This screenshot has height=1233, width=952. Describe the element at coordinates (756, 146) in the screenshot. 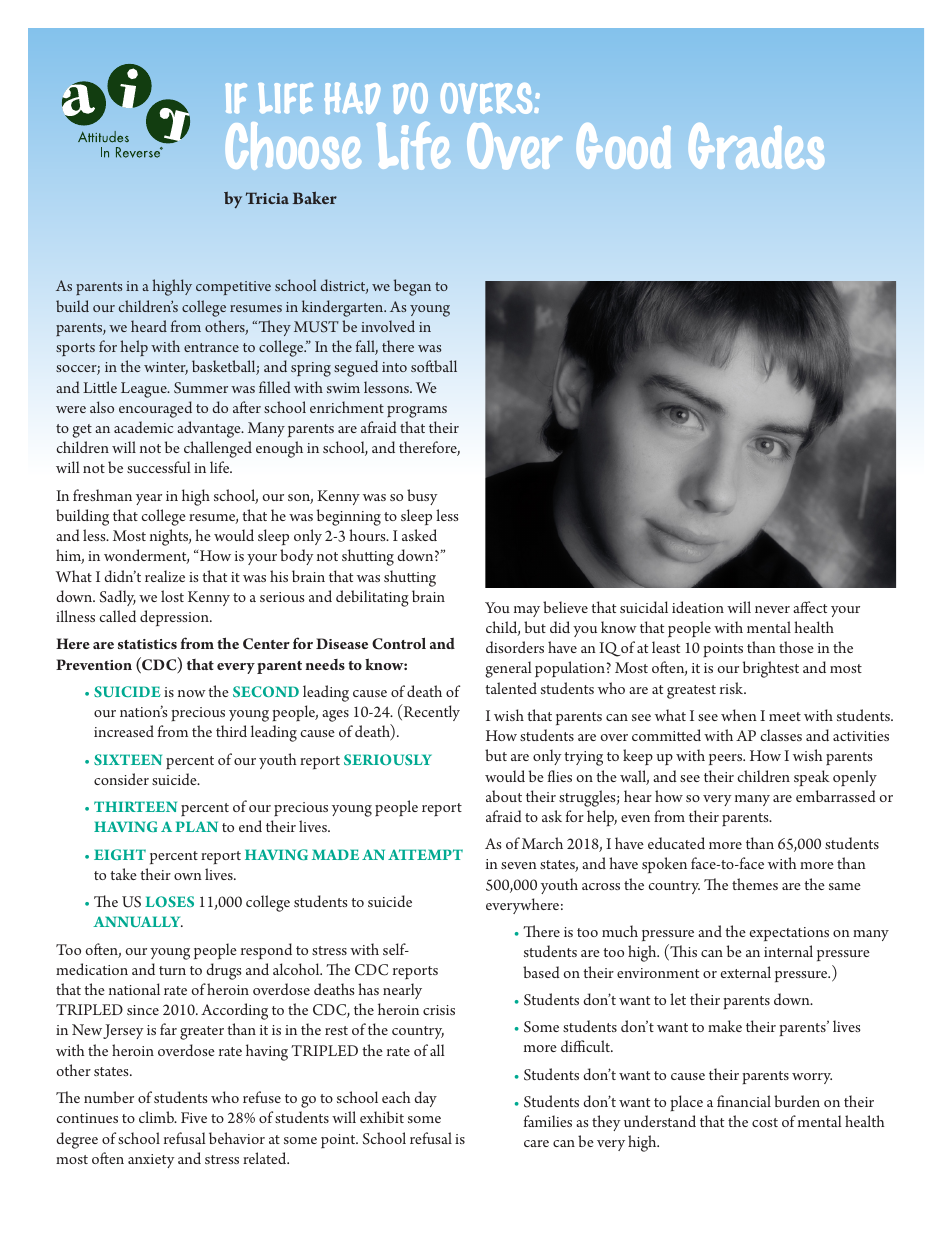

I see `Grades` at that location.
